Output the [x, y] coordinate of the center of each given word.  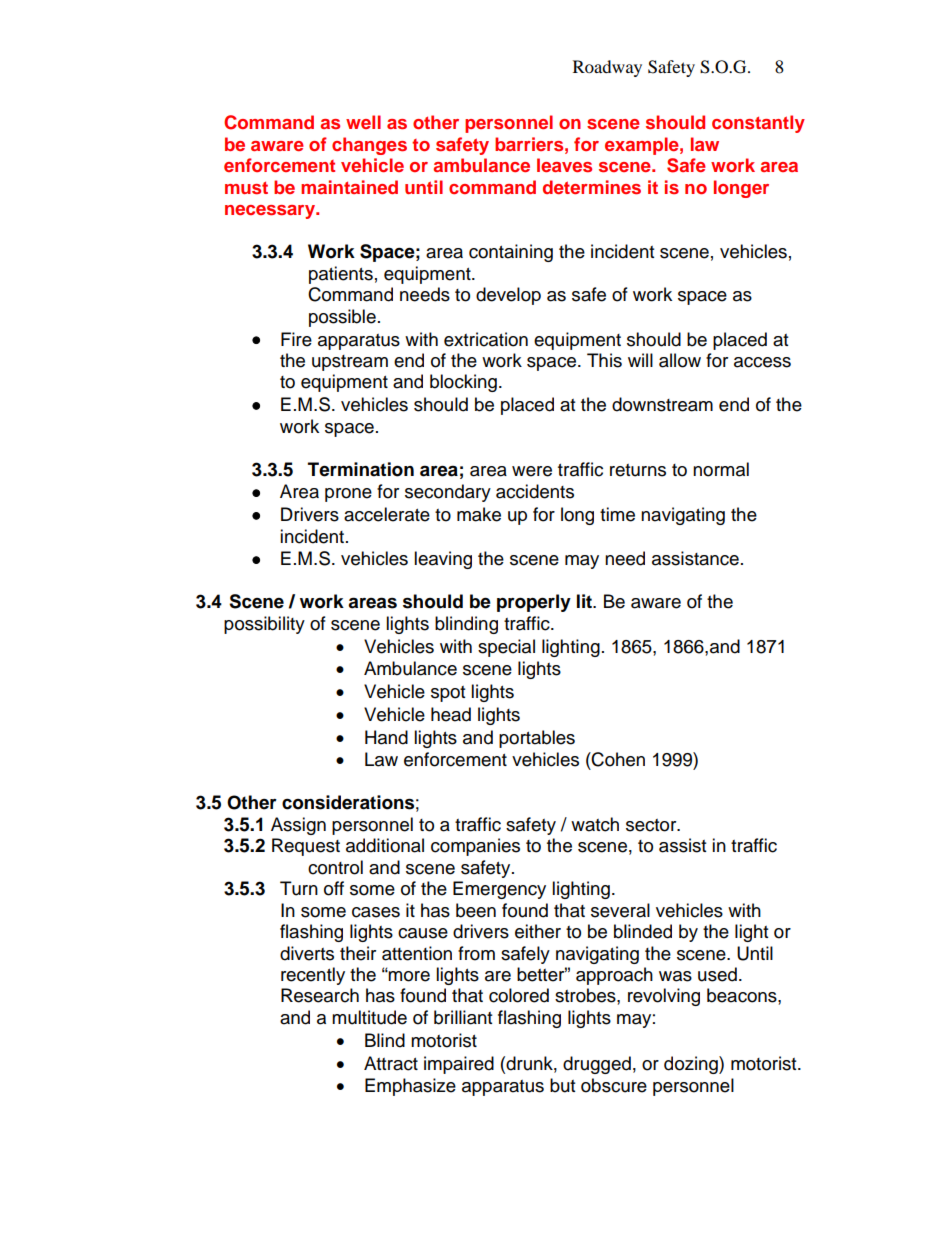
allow [680, 360]
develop [508, 296]
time [617, 514]
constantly [758, 124]
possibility [264, 625]
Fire [296, 339]
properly [534, 603]
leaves [564, 165]
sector [652, 825]
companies [475, 847]
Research [320, 995]
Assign [298, 826]
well [363, 122]
